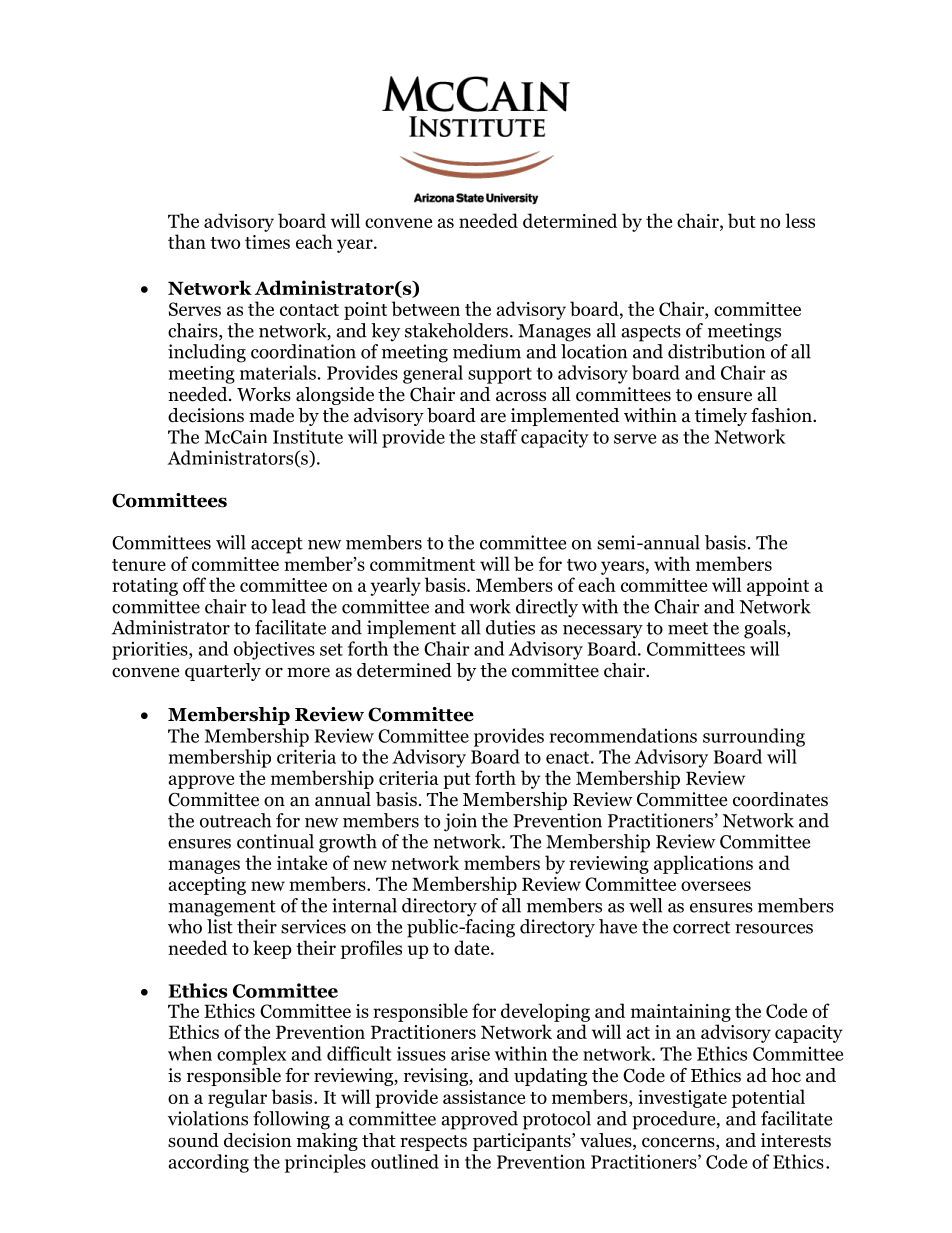 This screenshot has height=1233, width=952. What do you see at coordinates (208, 1118) in the screenshot?
I see `violations` at bounding box center [208, 1118].
